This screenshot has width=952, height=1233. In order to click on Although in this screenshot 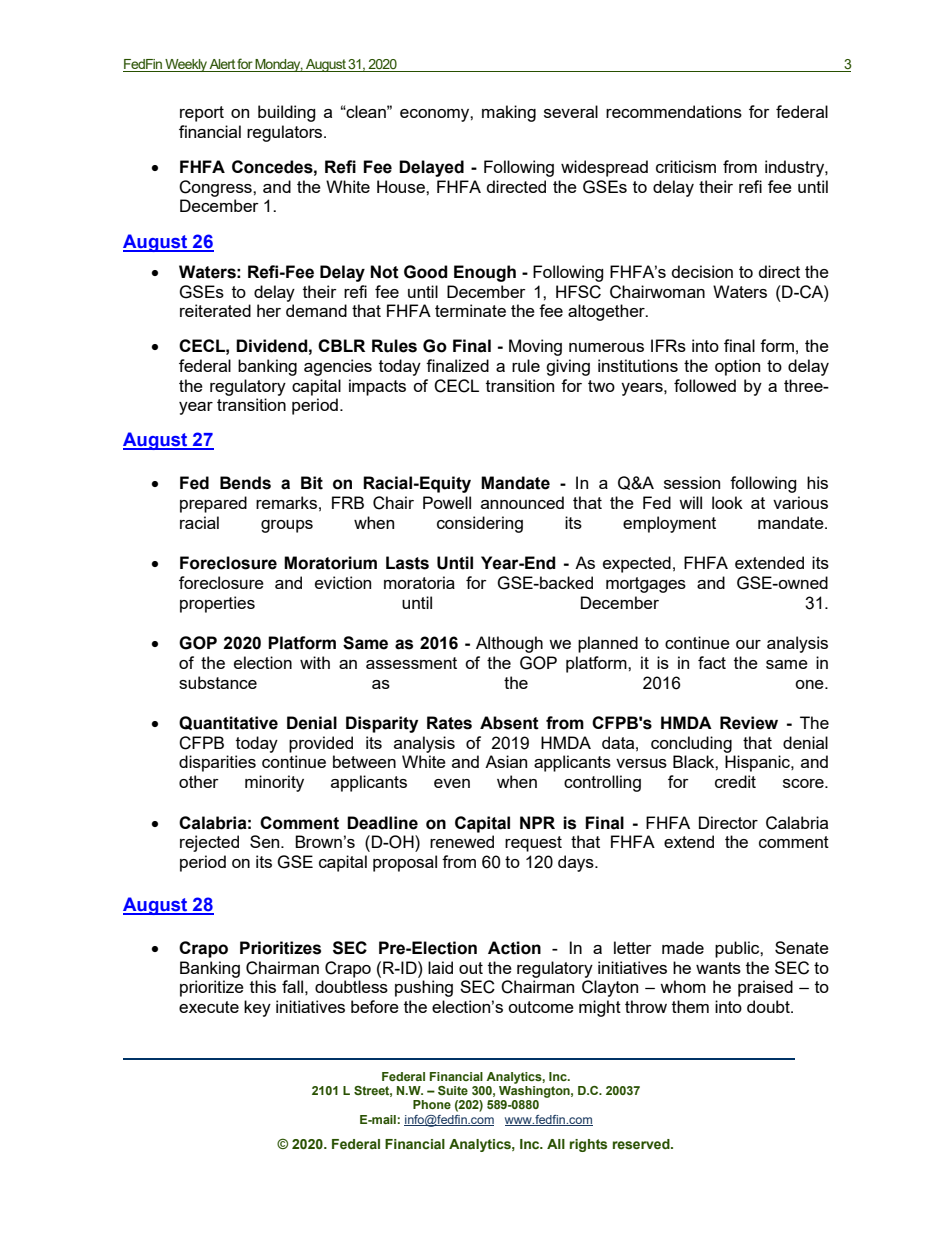, I will do `click(509, 644)`.
